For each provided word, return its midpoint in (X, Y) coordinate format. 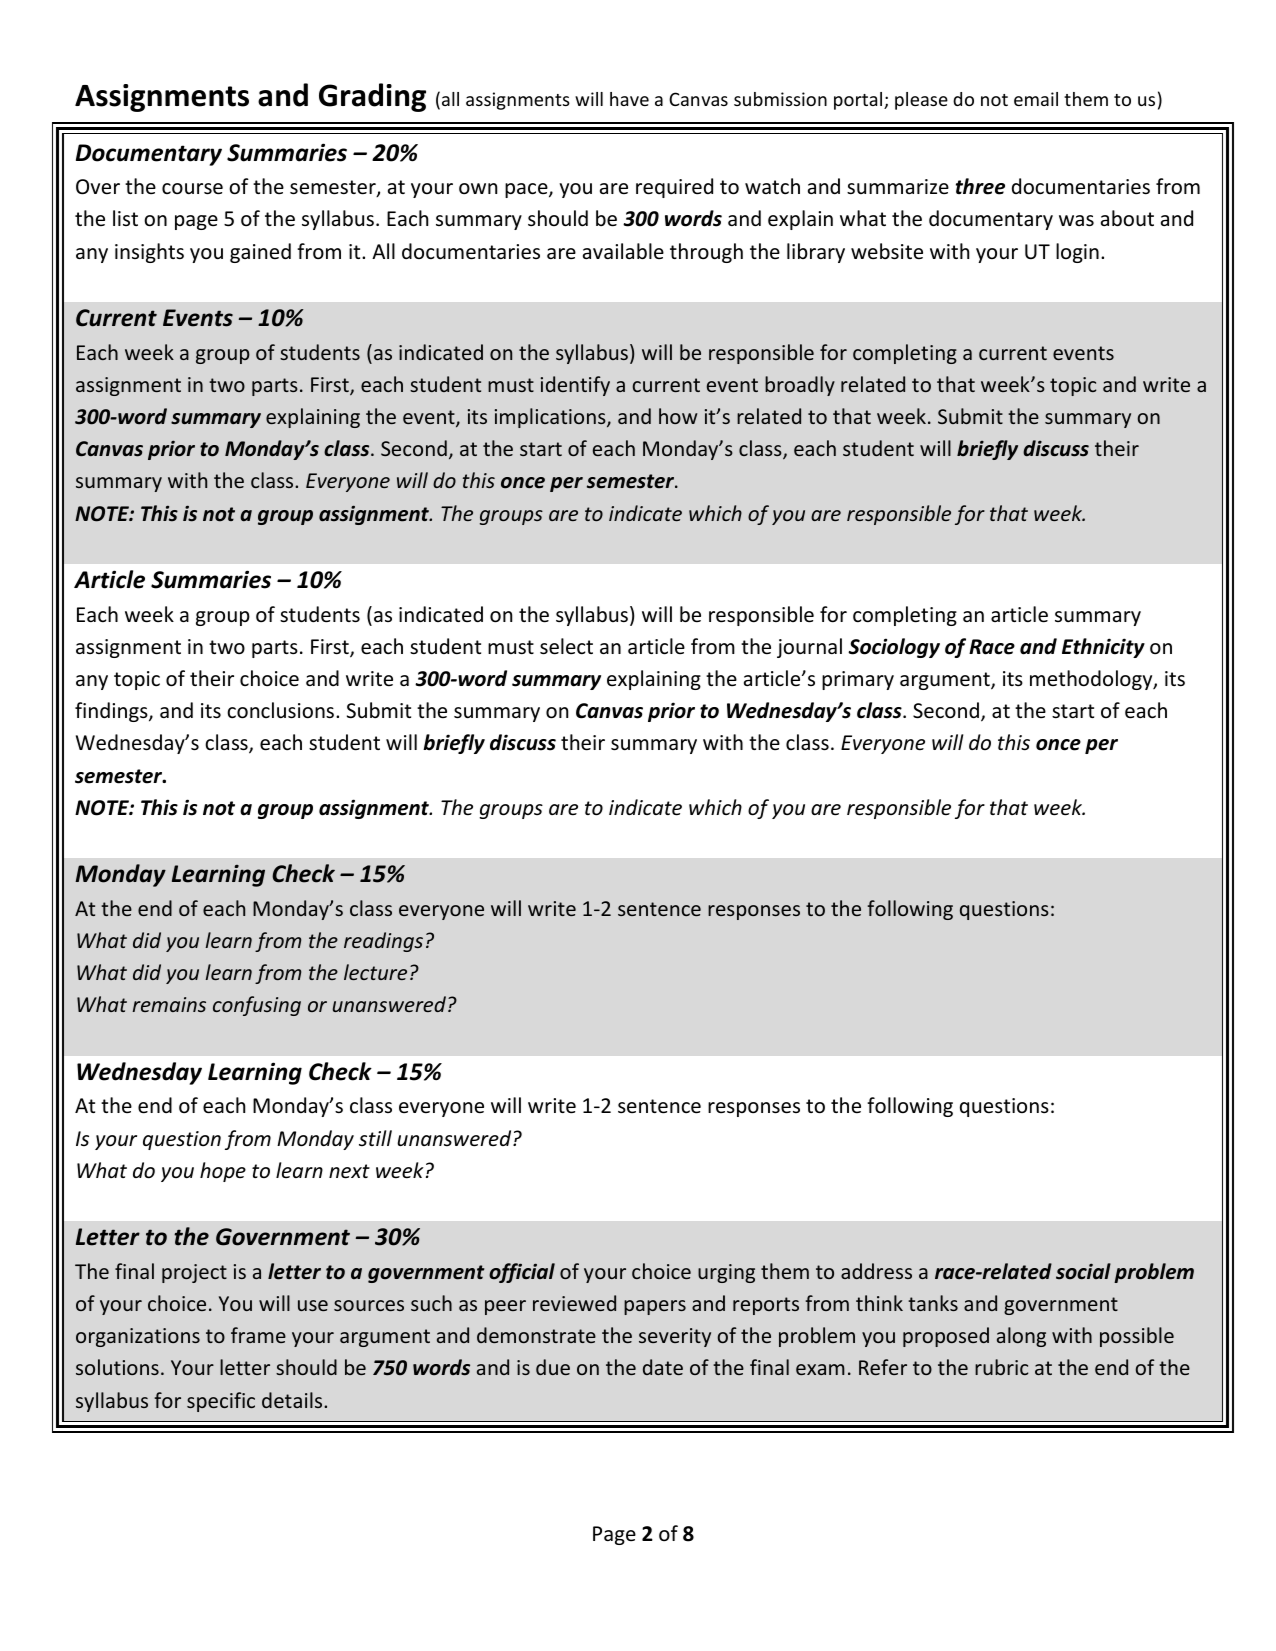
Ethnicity (1103, 648)
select (566, 646)
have (629, 99)
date (663, 1367)
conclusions (280, 710)
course (192, 189)
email (1036, 99)
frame (258, 1335)
